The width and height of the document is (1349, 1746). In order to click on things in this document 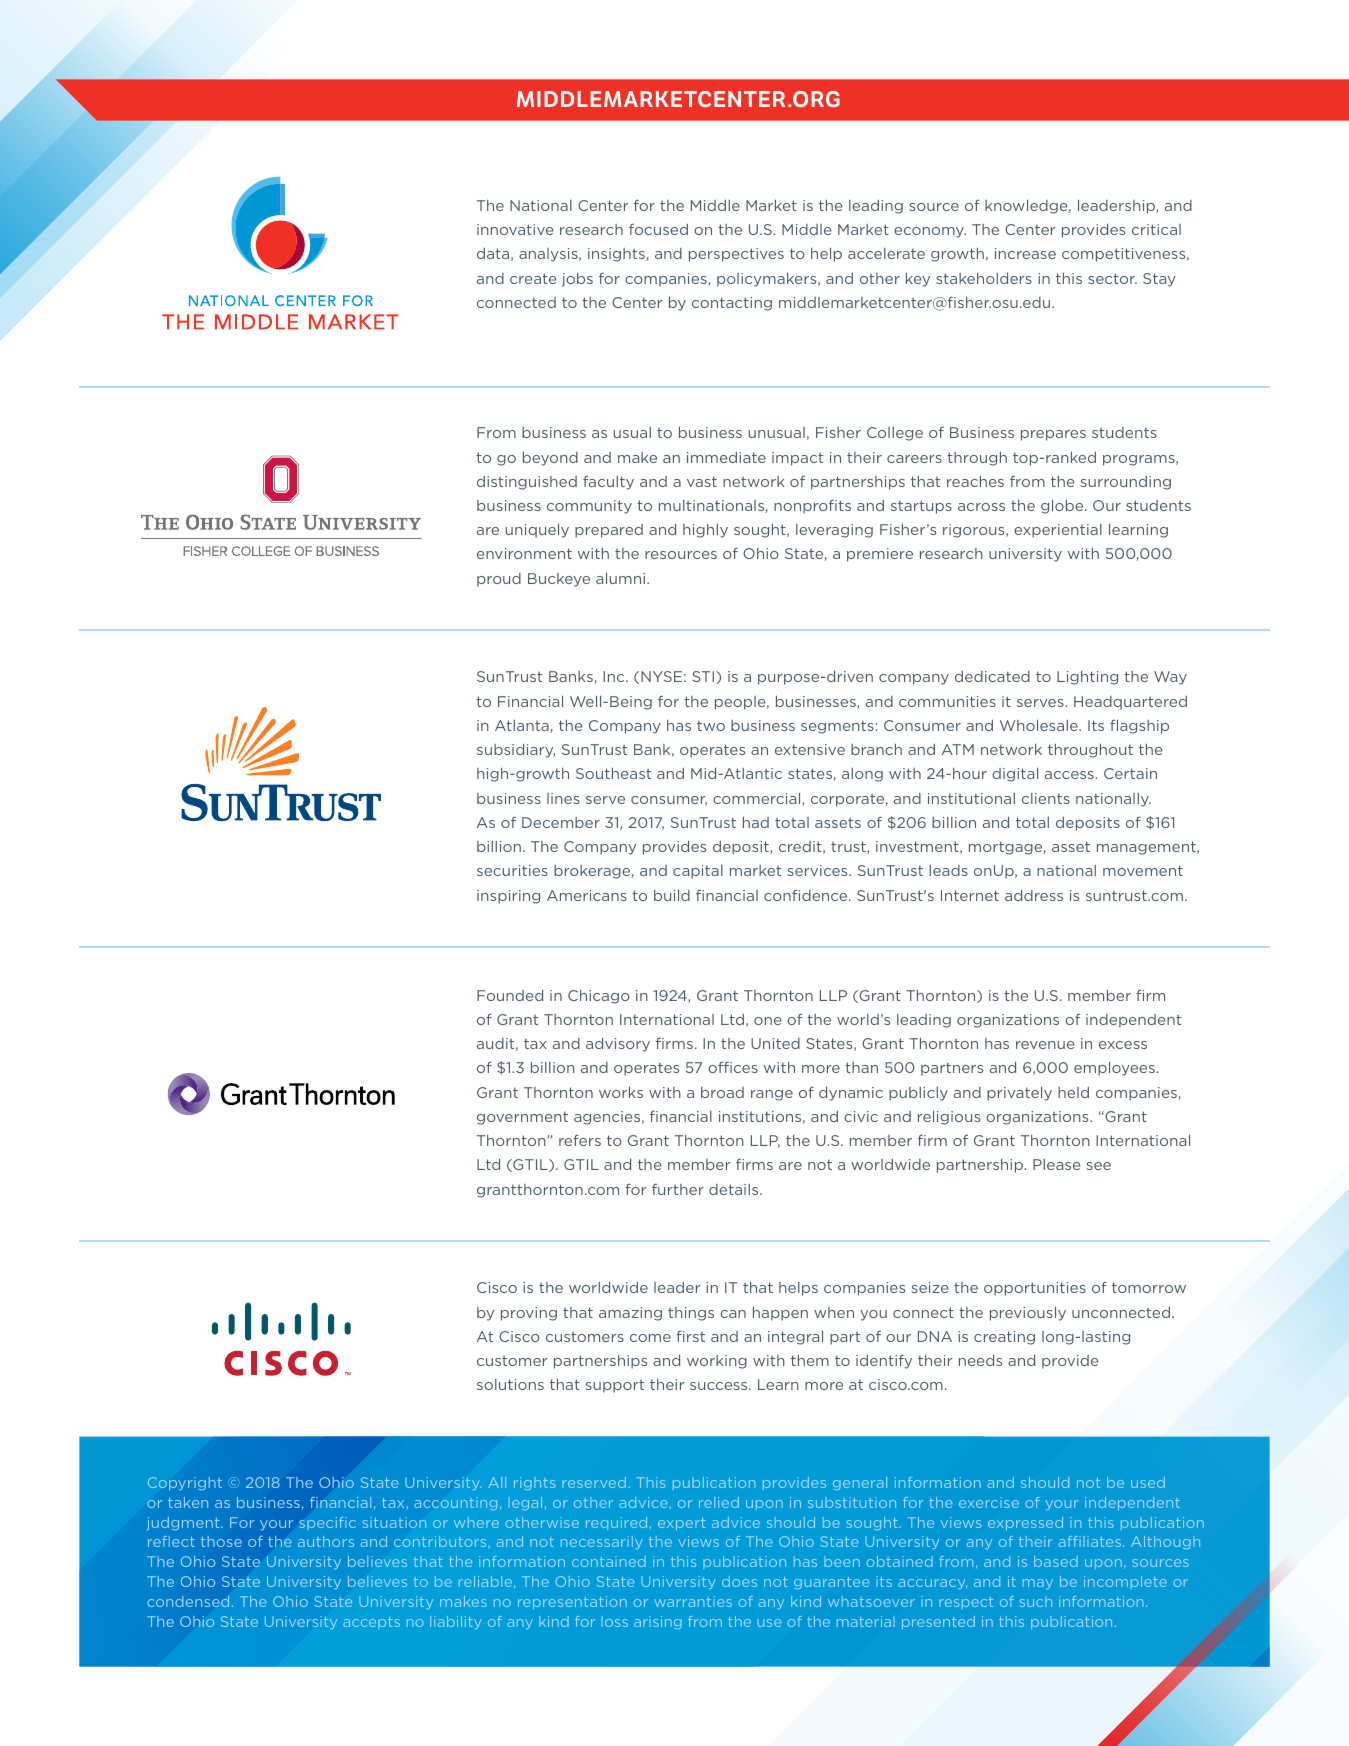, I will do `click(691, 1314)`.
